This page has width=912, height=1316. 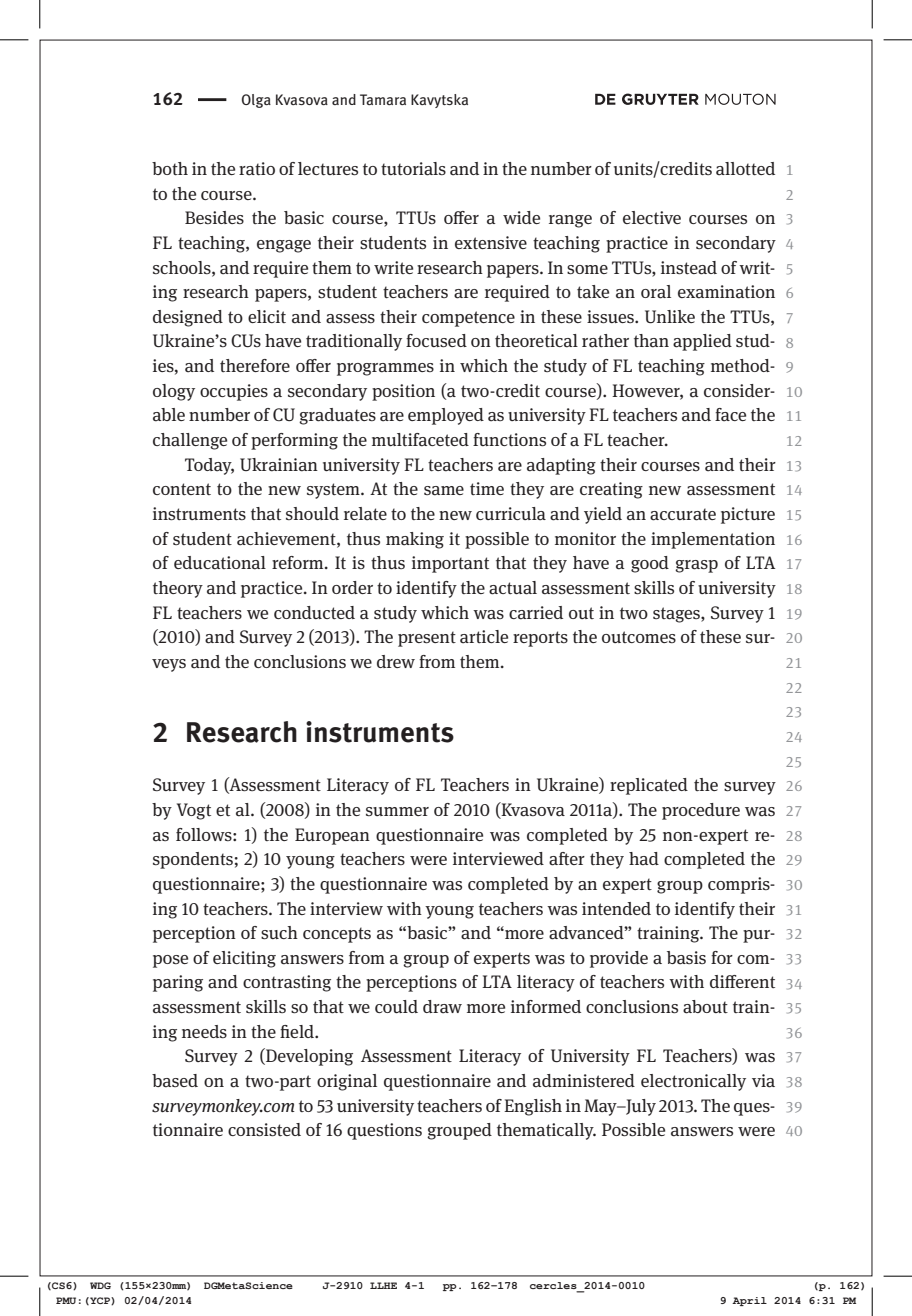 I want to click on based, so click(x=175, y=1081).
